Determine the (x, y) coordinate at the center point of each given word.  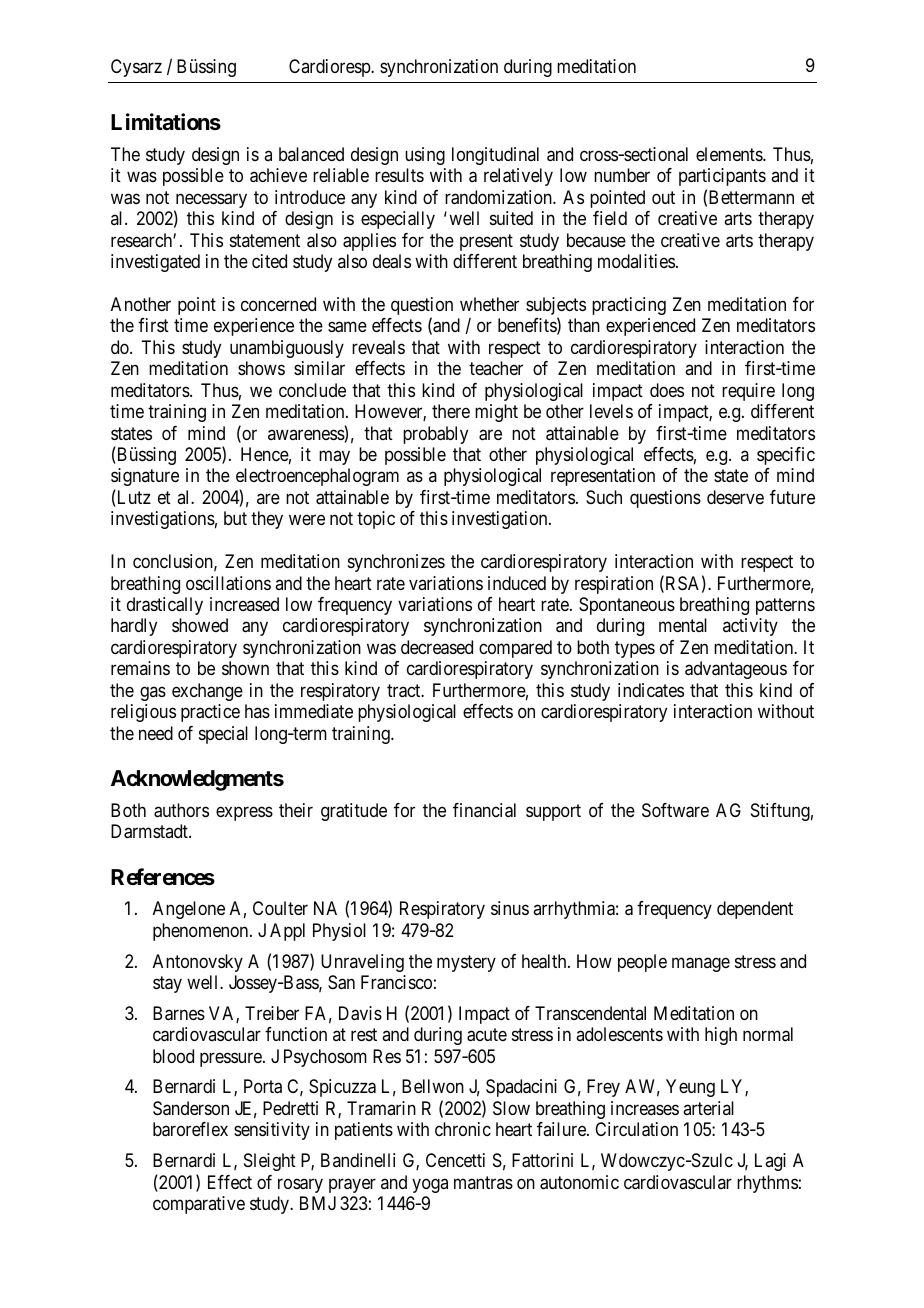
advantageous (736, 670)
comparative (199, 1205)
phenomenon (202, 932)
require (748, 392)
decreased (437, 647)
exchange (207, 692)
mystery (466, 963)
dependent (755, 910)
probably (435, 435)
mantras (483, 1182)
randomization (499, 197)
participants (722, 177)
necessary (210, 202)
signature (145, 477)
